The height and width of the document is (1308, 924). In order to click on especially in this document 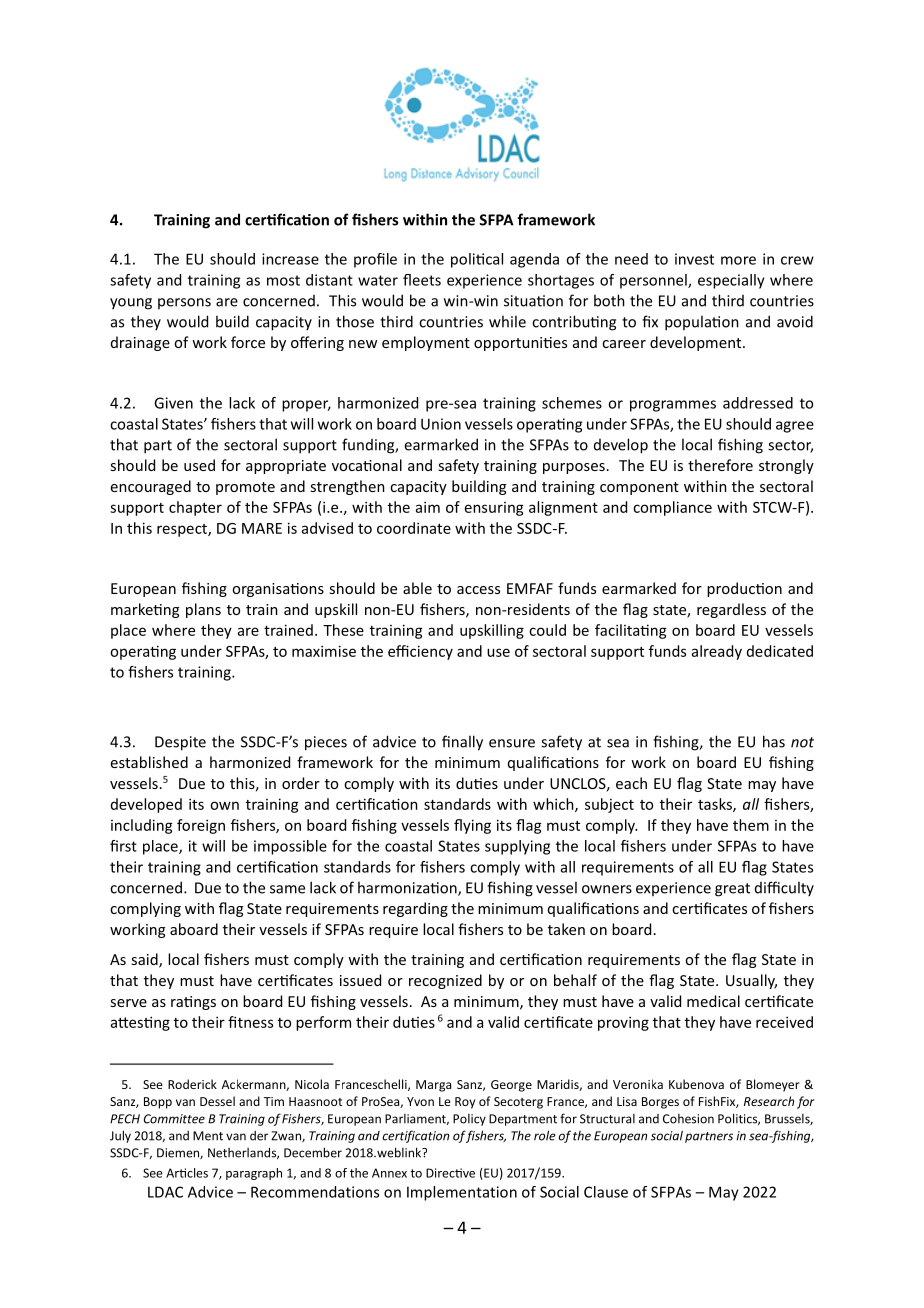, I will do `click(731, 281)`.
